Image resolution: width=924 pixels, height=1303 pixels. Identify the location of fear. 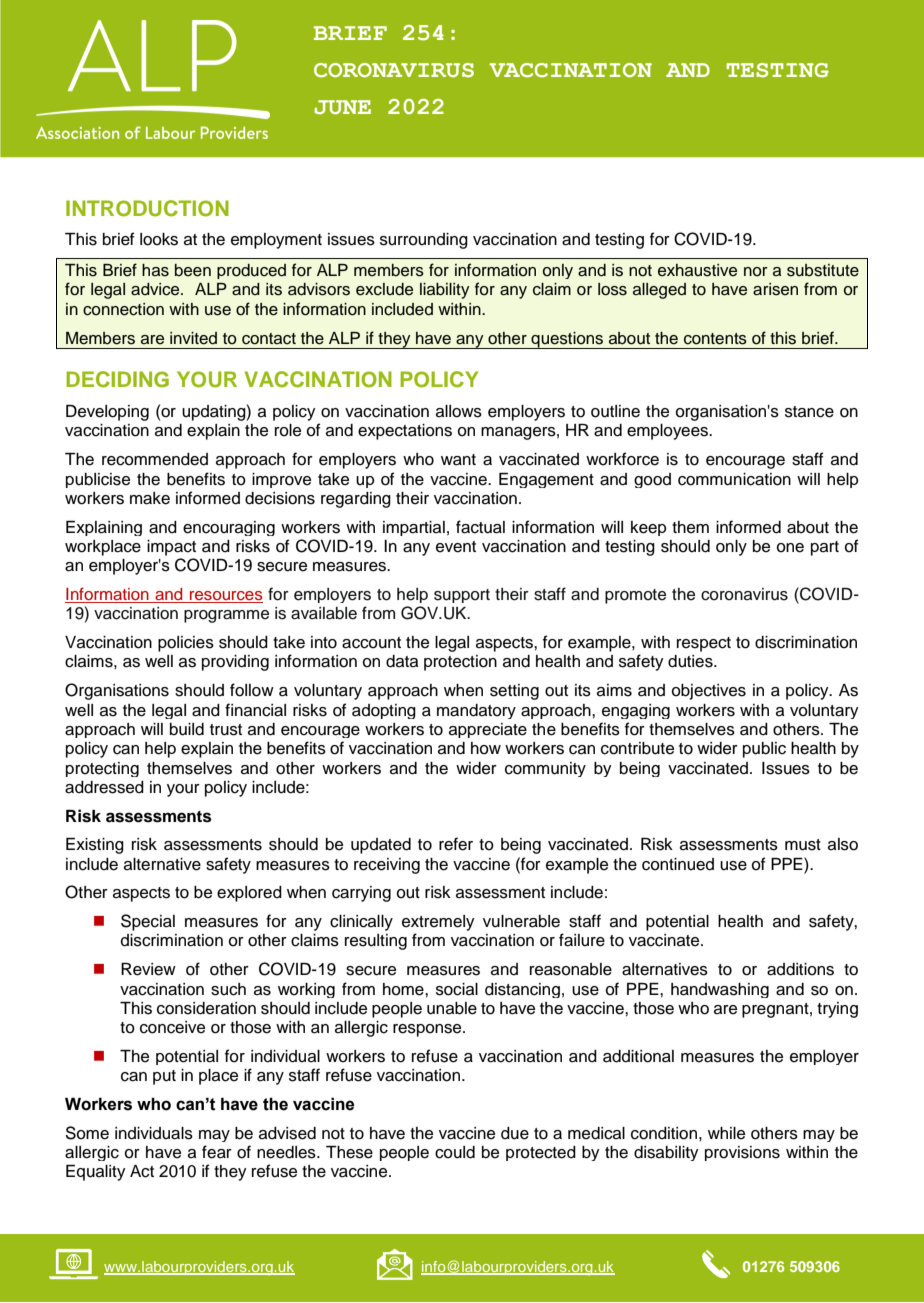
(217, 1152).
